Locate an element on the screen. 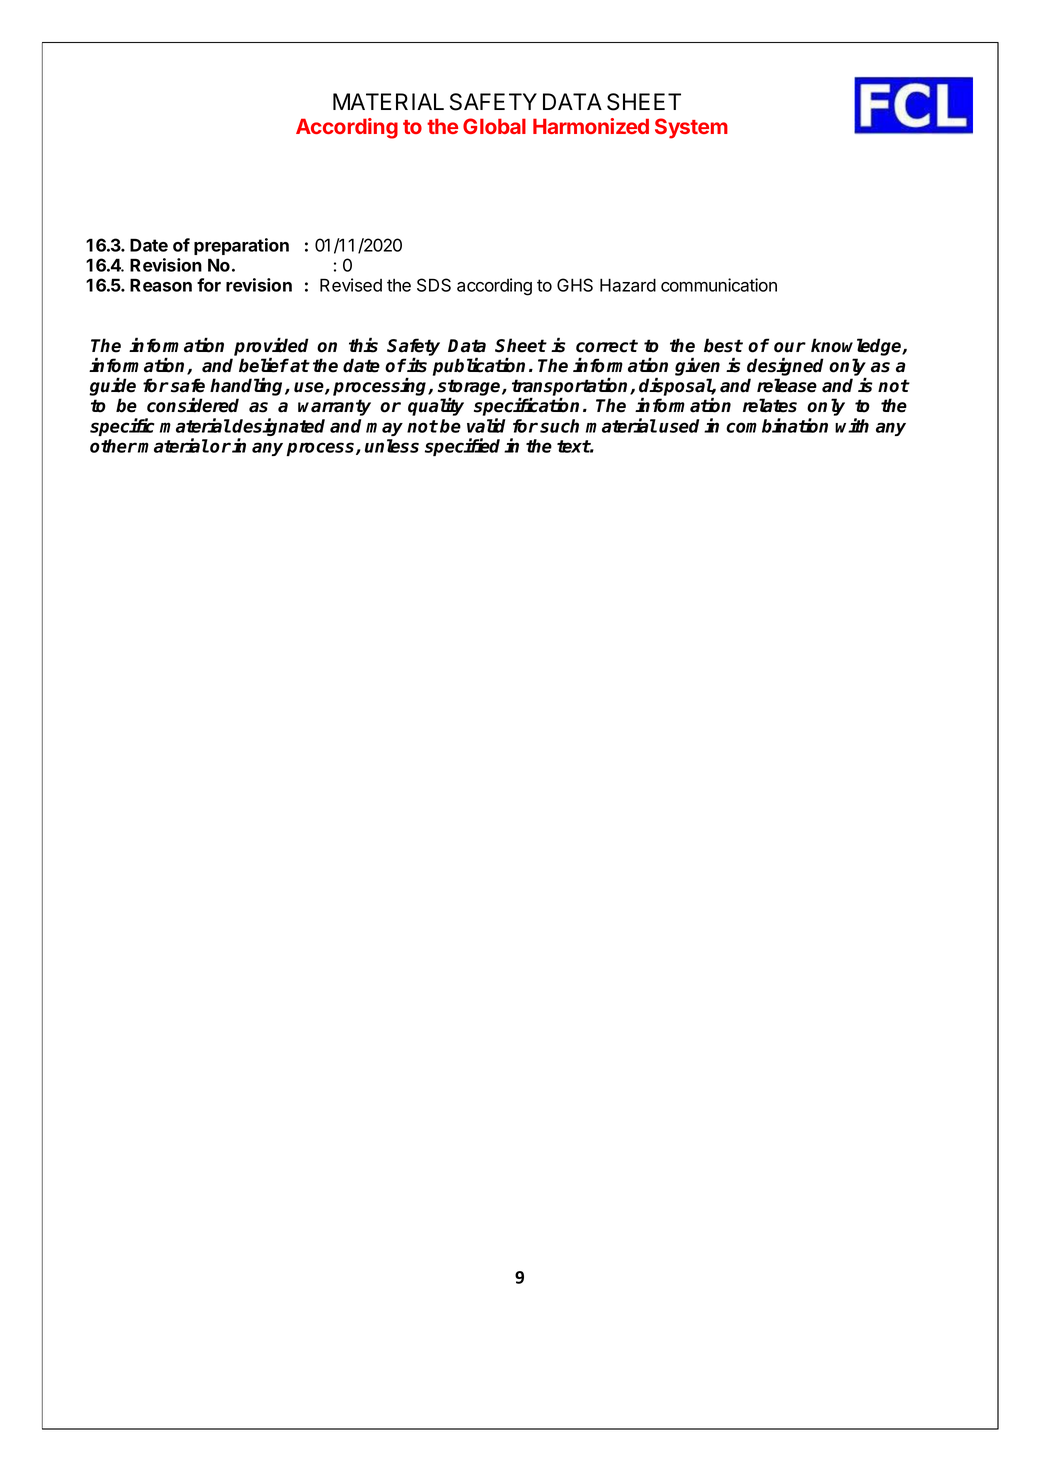 The width and height of the screenshot is (1040, 1471). Reason is located at coordinates (161, 285).
